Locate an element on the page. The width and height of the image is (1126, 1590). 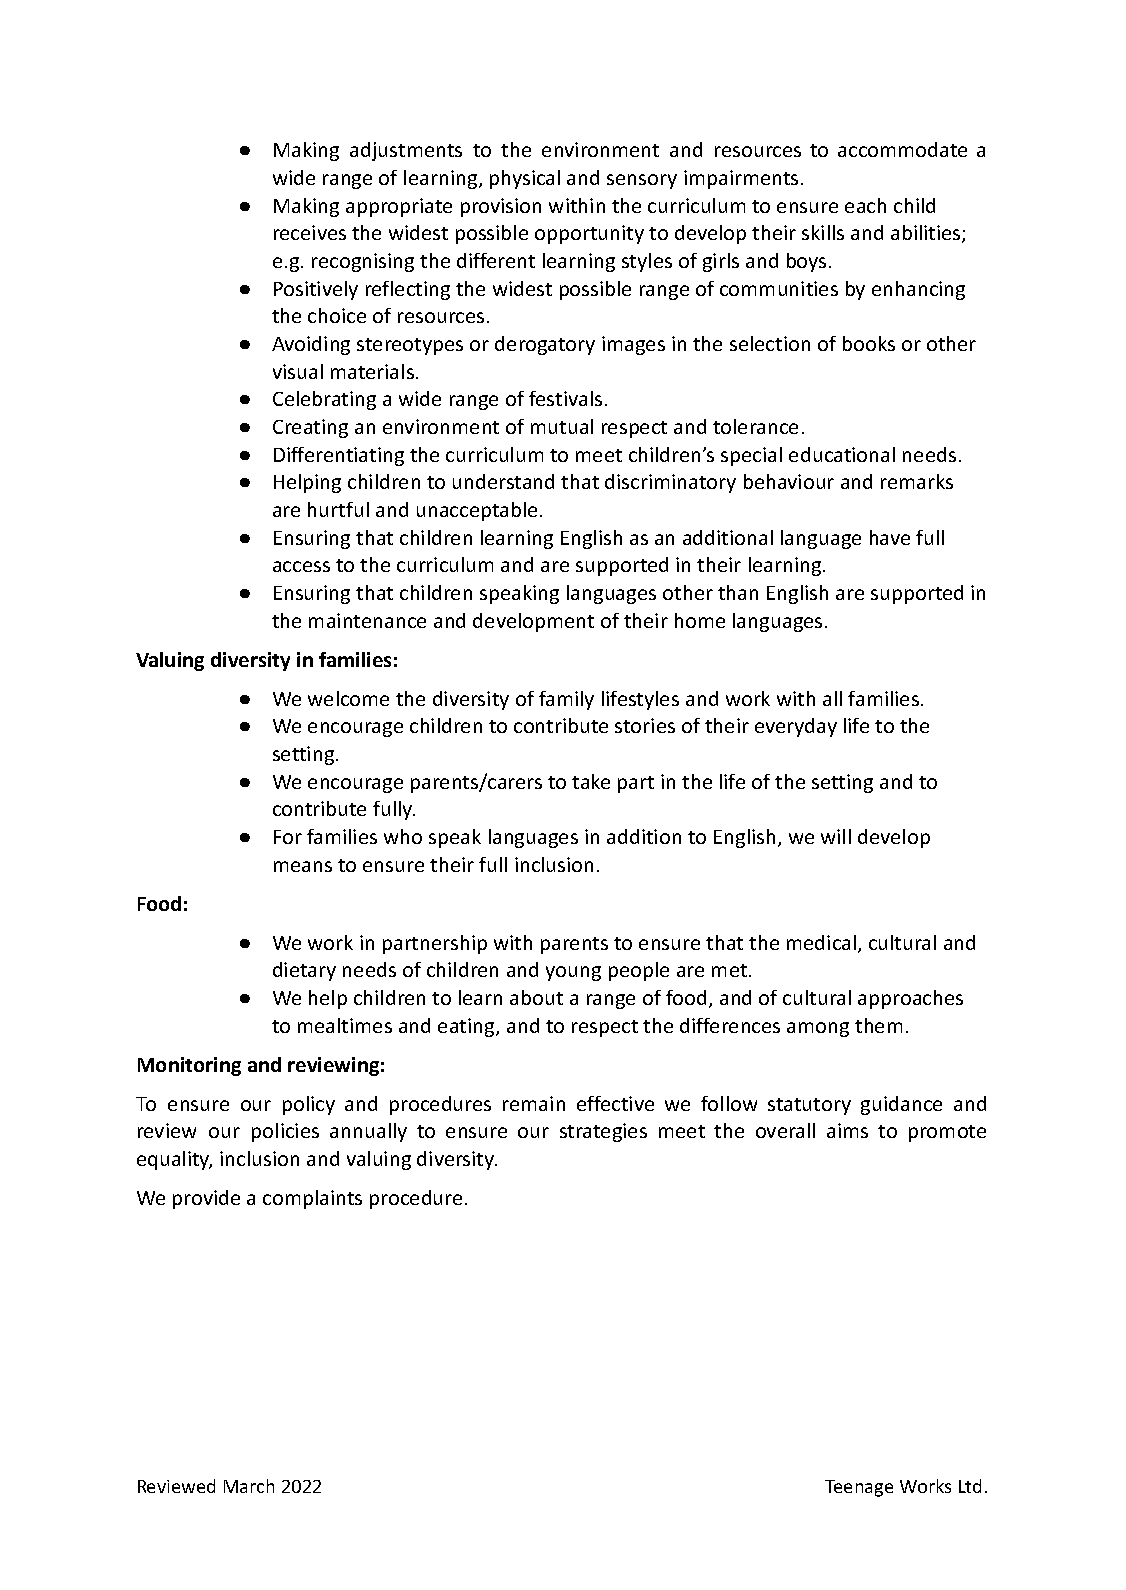
Teenage is located at coordinates (859, 1488).
